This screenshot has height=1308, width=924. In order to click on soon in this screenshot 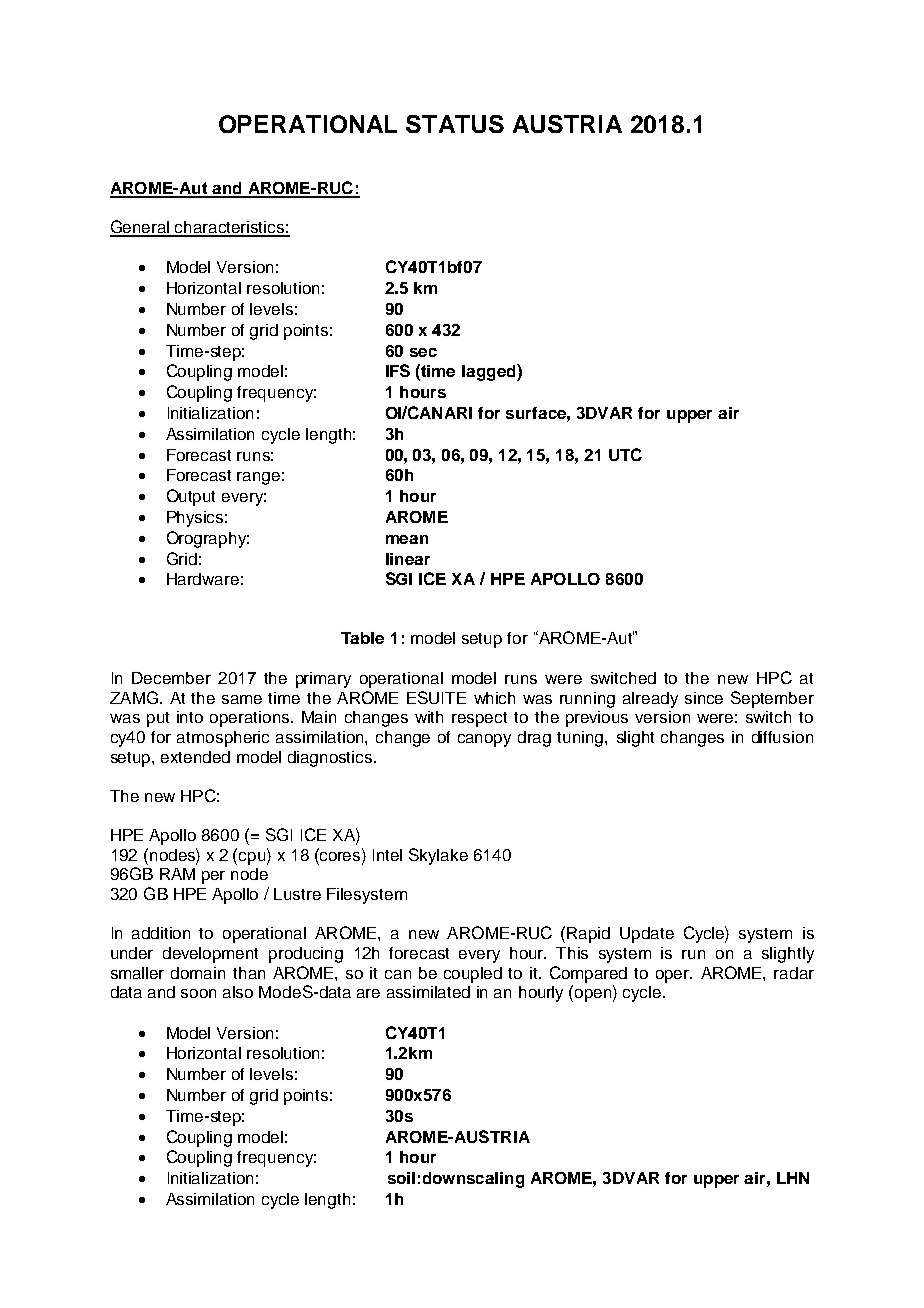, I will do `click(198, 993)`.
